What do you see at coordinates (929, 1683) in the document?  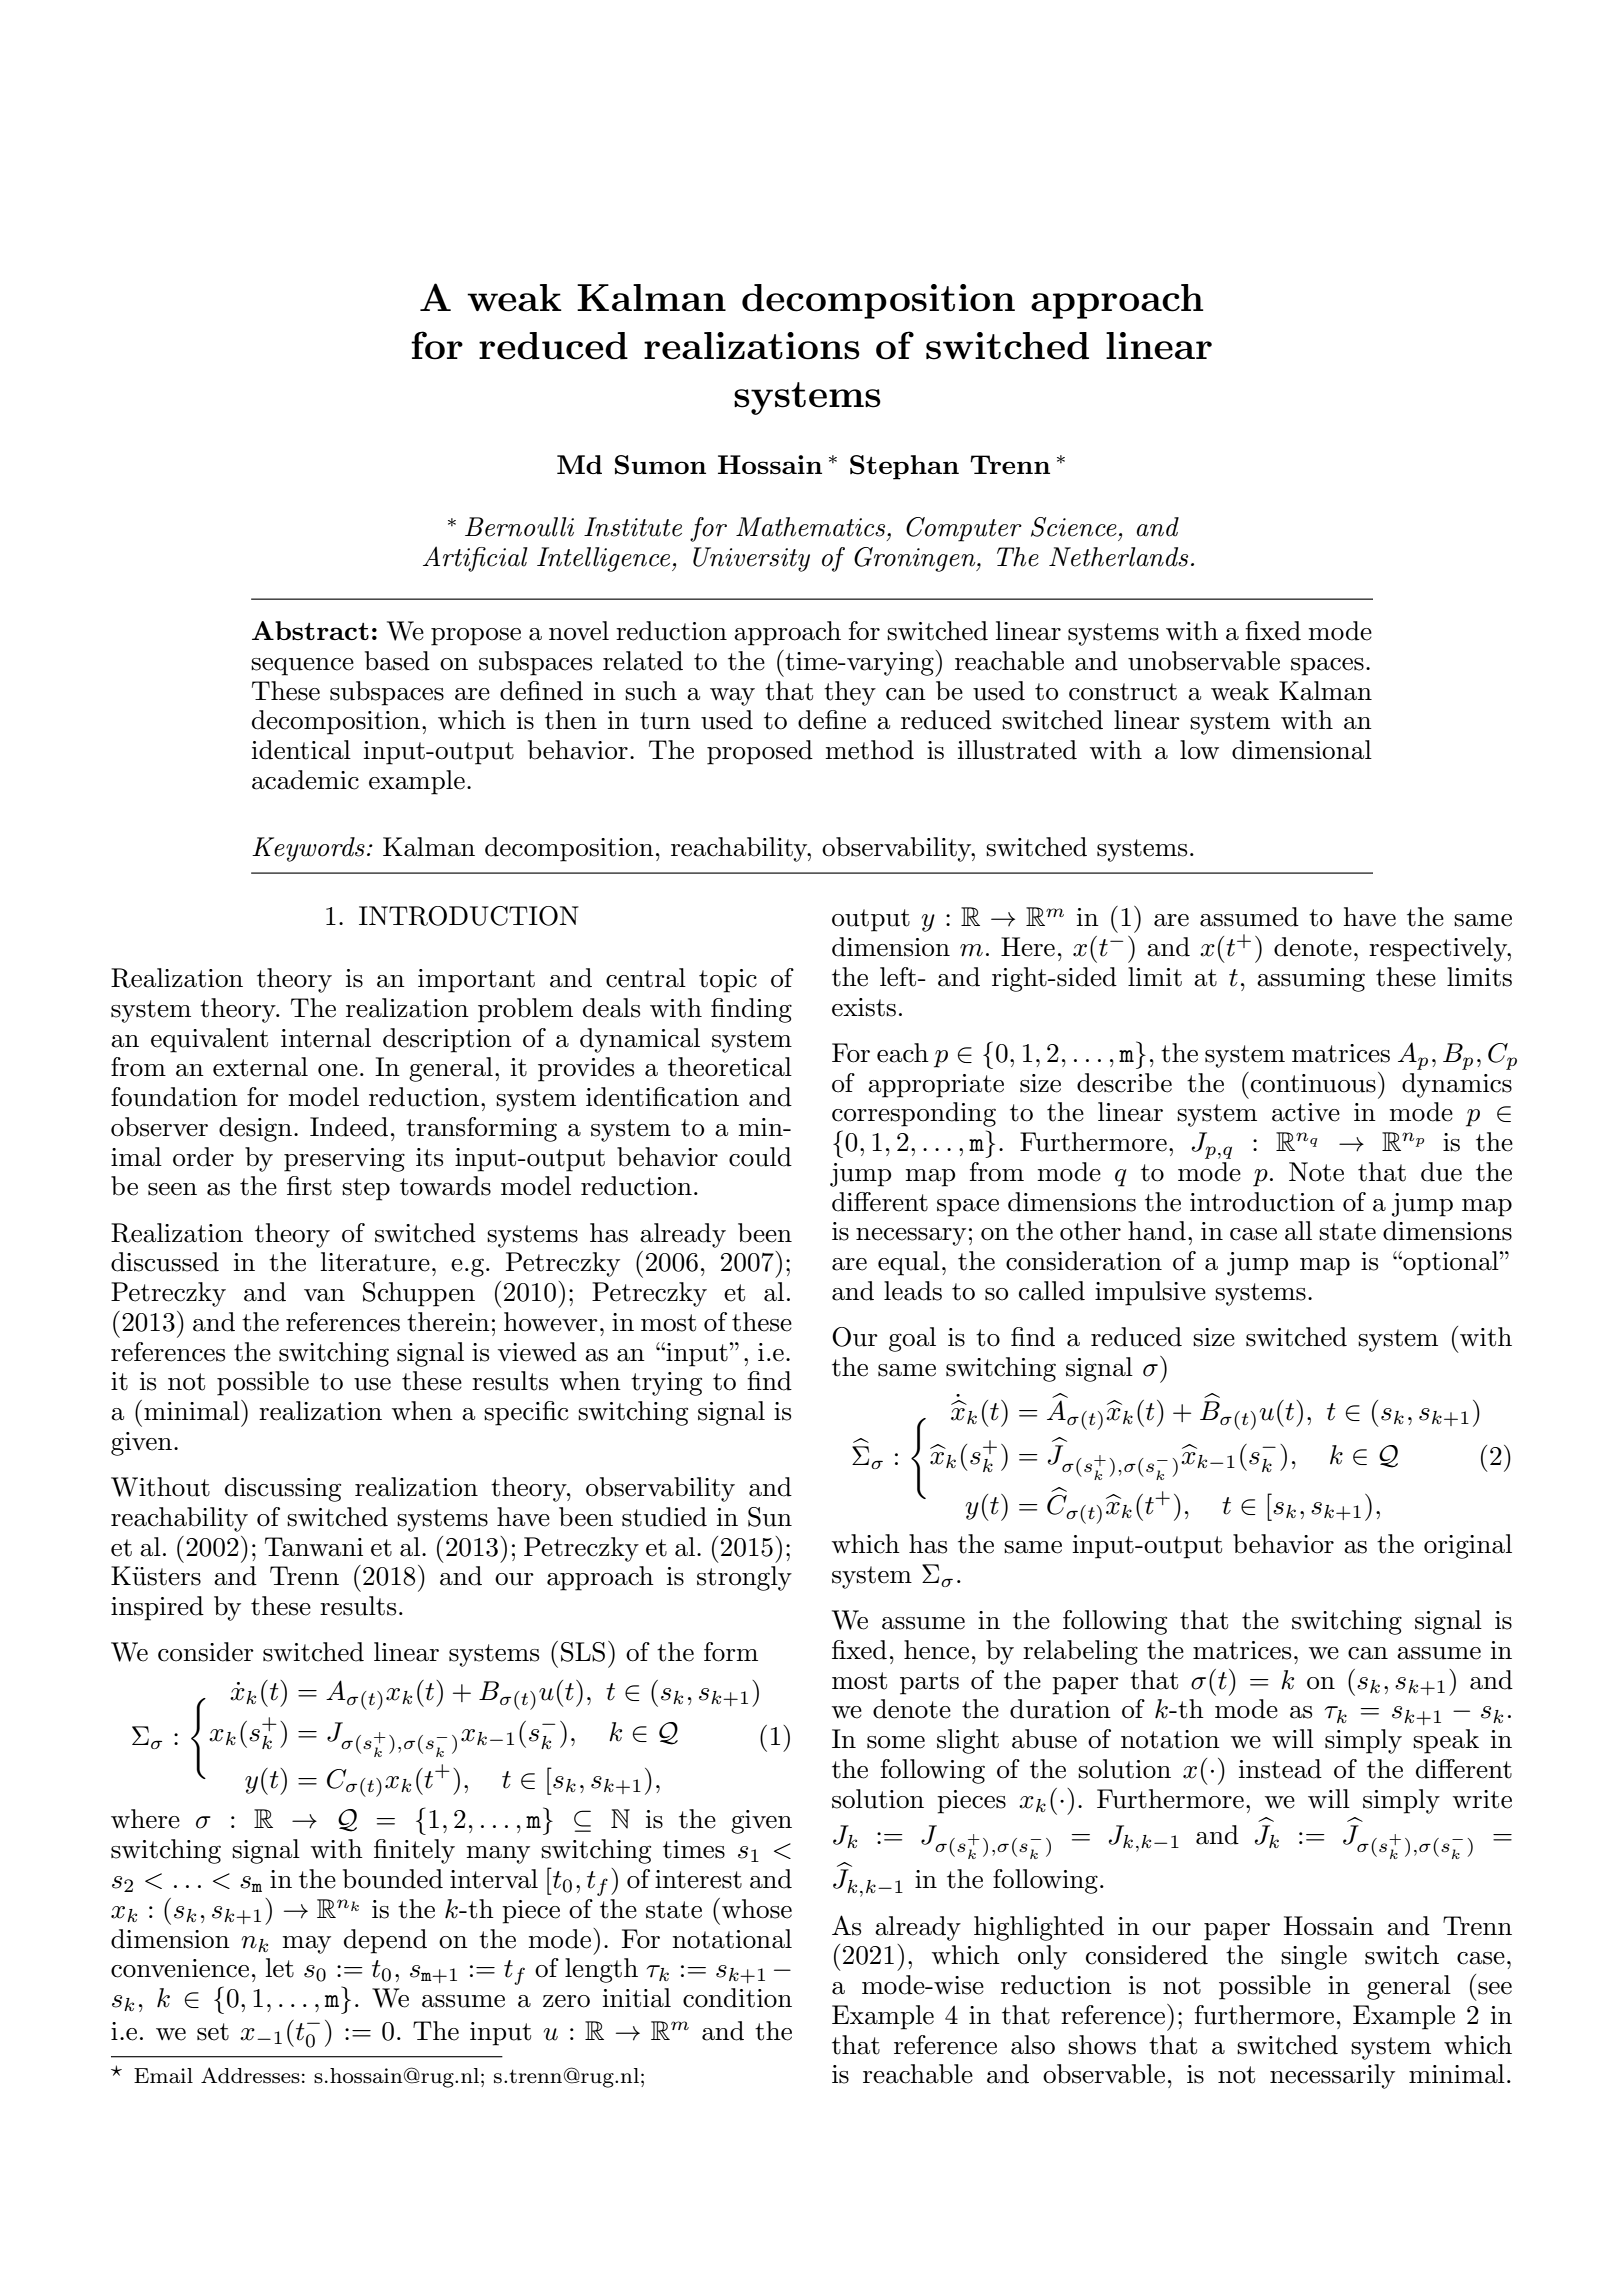 I see `parts` at bounding box center [929, 1683].
